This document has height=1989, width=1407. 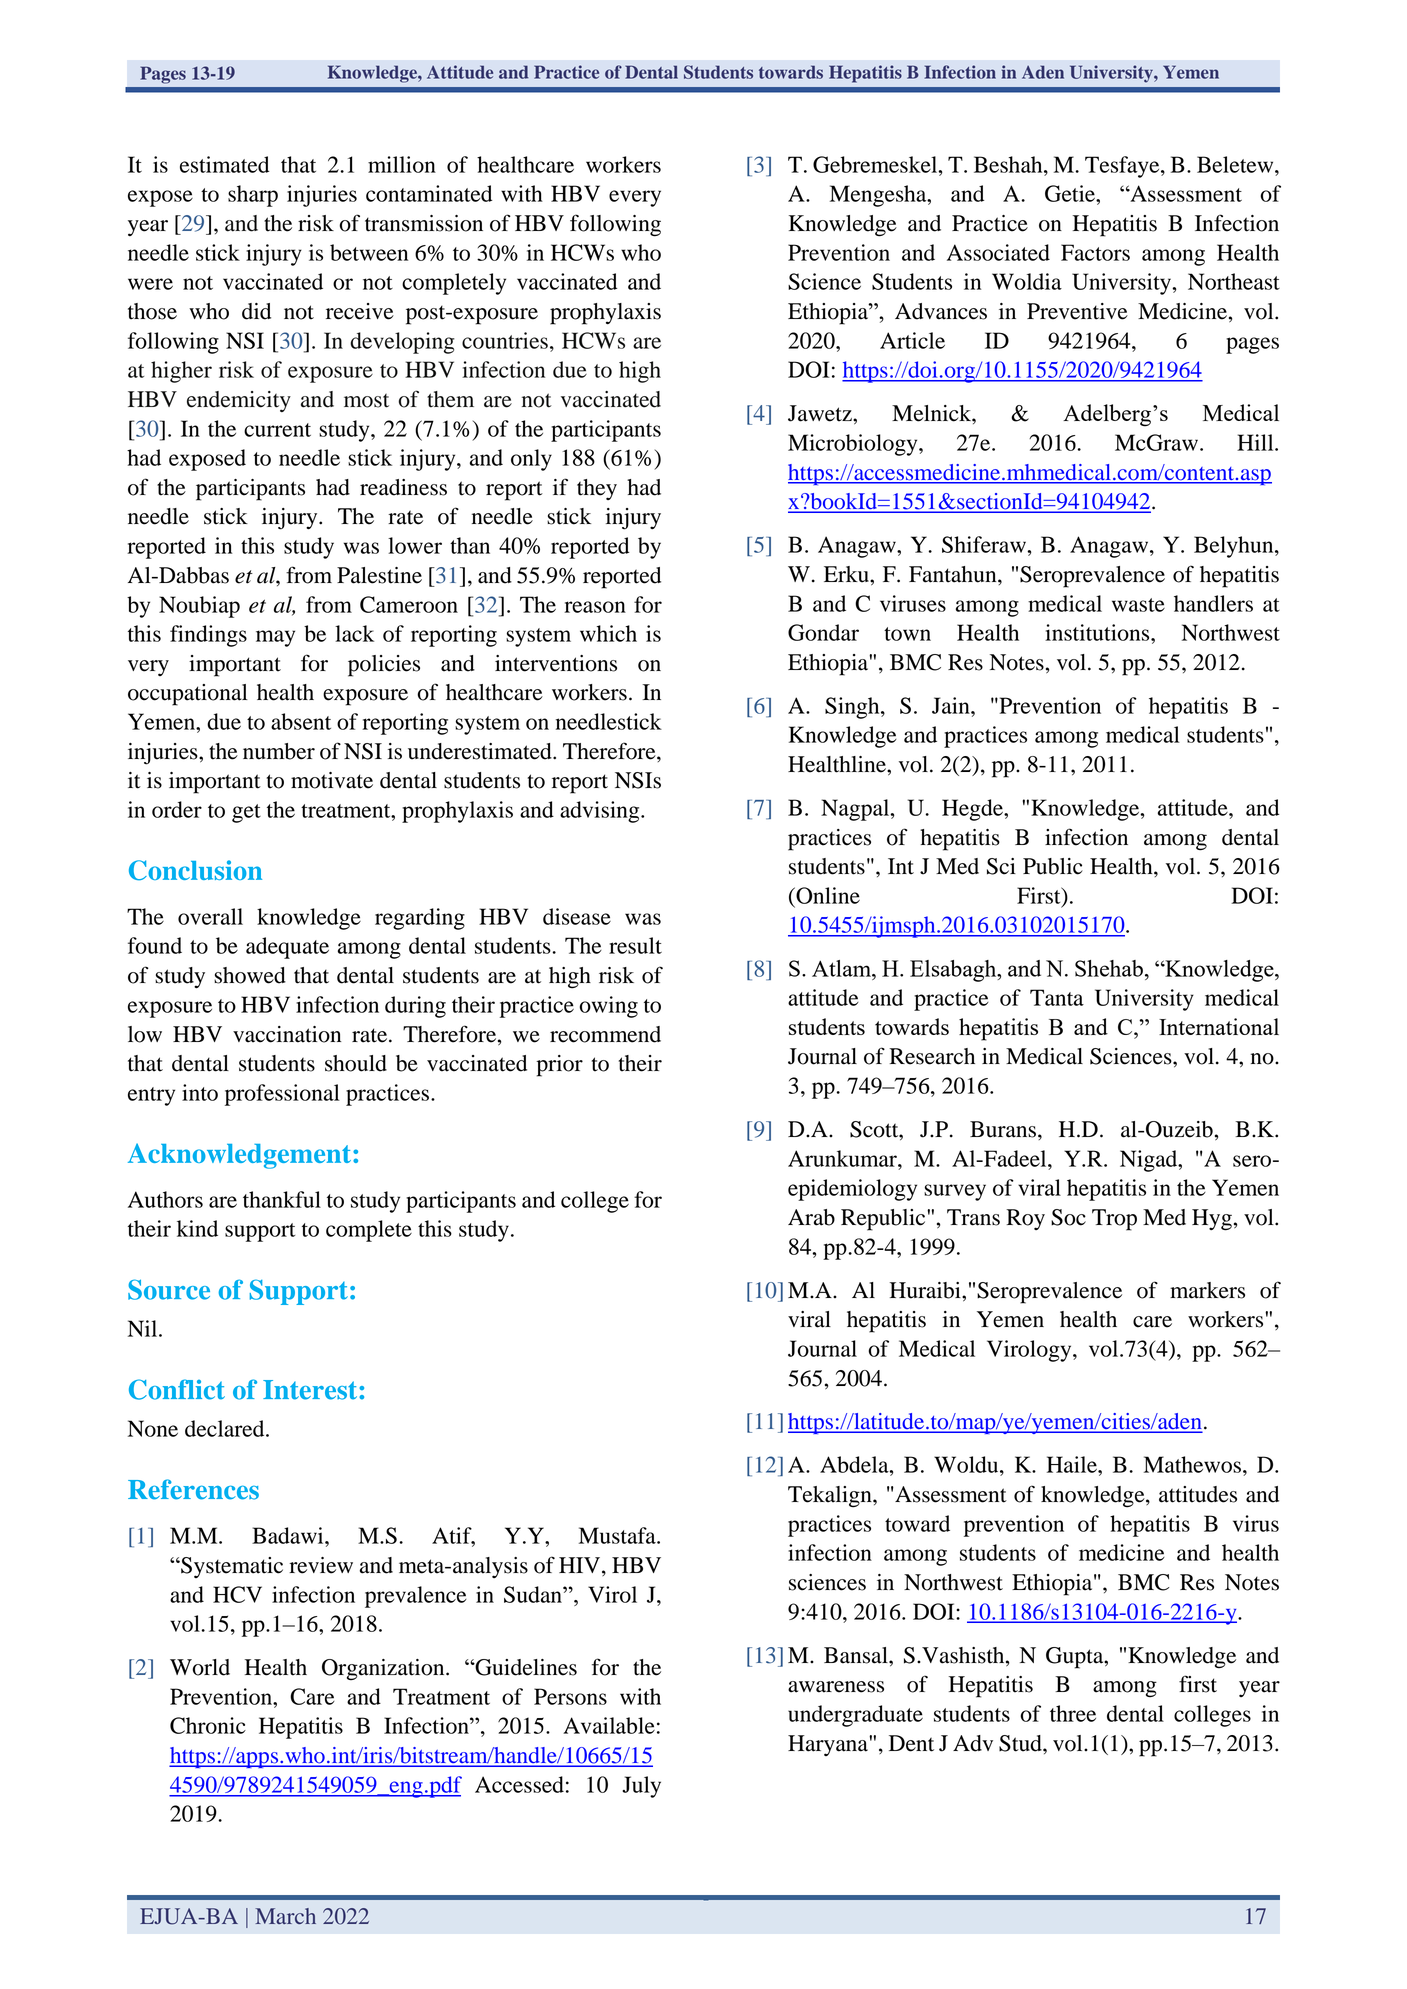 I want to click on International, so click(x=1219, y=1026).
